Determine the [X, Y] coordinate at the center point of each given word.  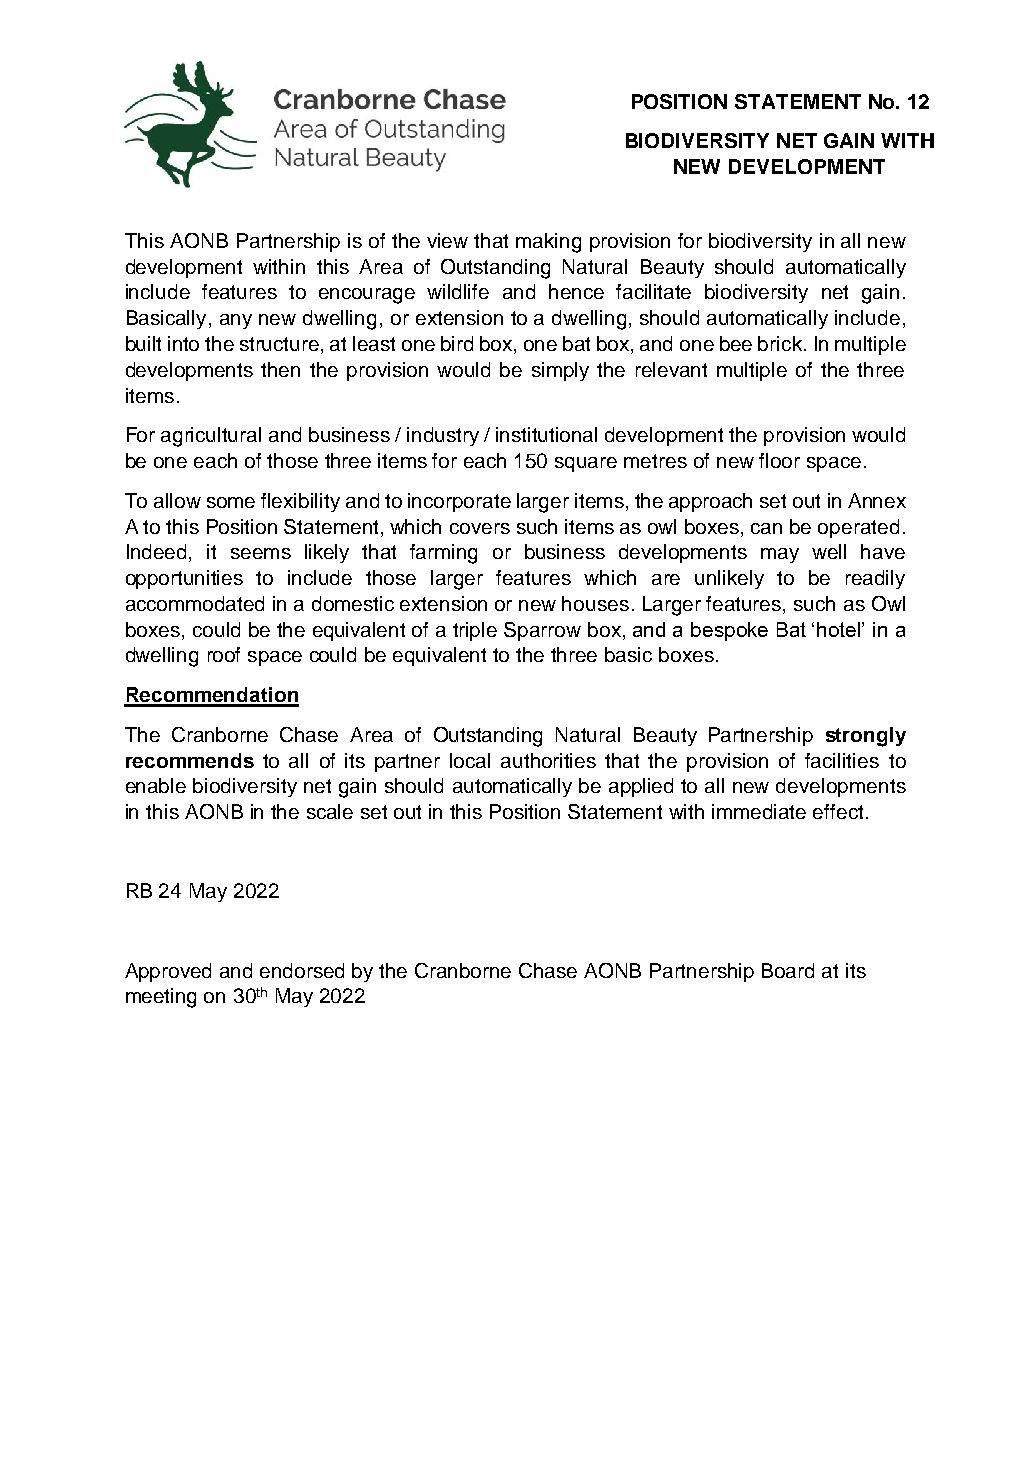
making [548, 243]
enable [156, 785]
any [236, 321]
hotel [840, 629]
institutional [546, 434]
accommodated [195, 603]
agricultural [211, 437]
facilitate [653, 291]
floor [779, 460]
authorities [548, 760]
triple [475, 631]
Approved [168, 972]
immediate [759, 811]
